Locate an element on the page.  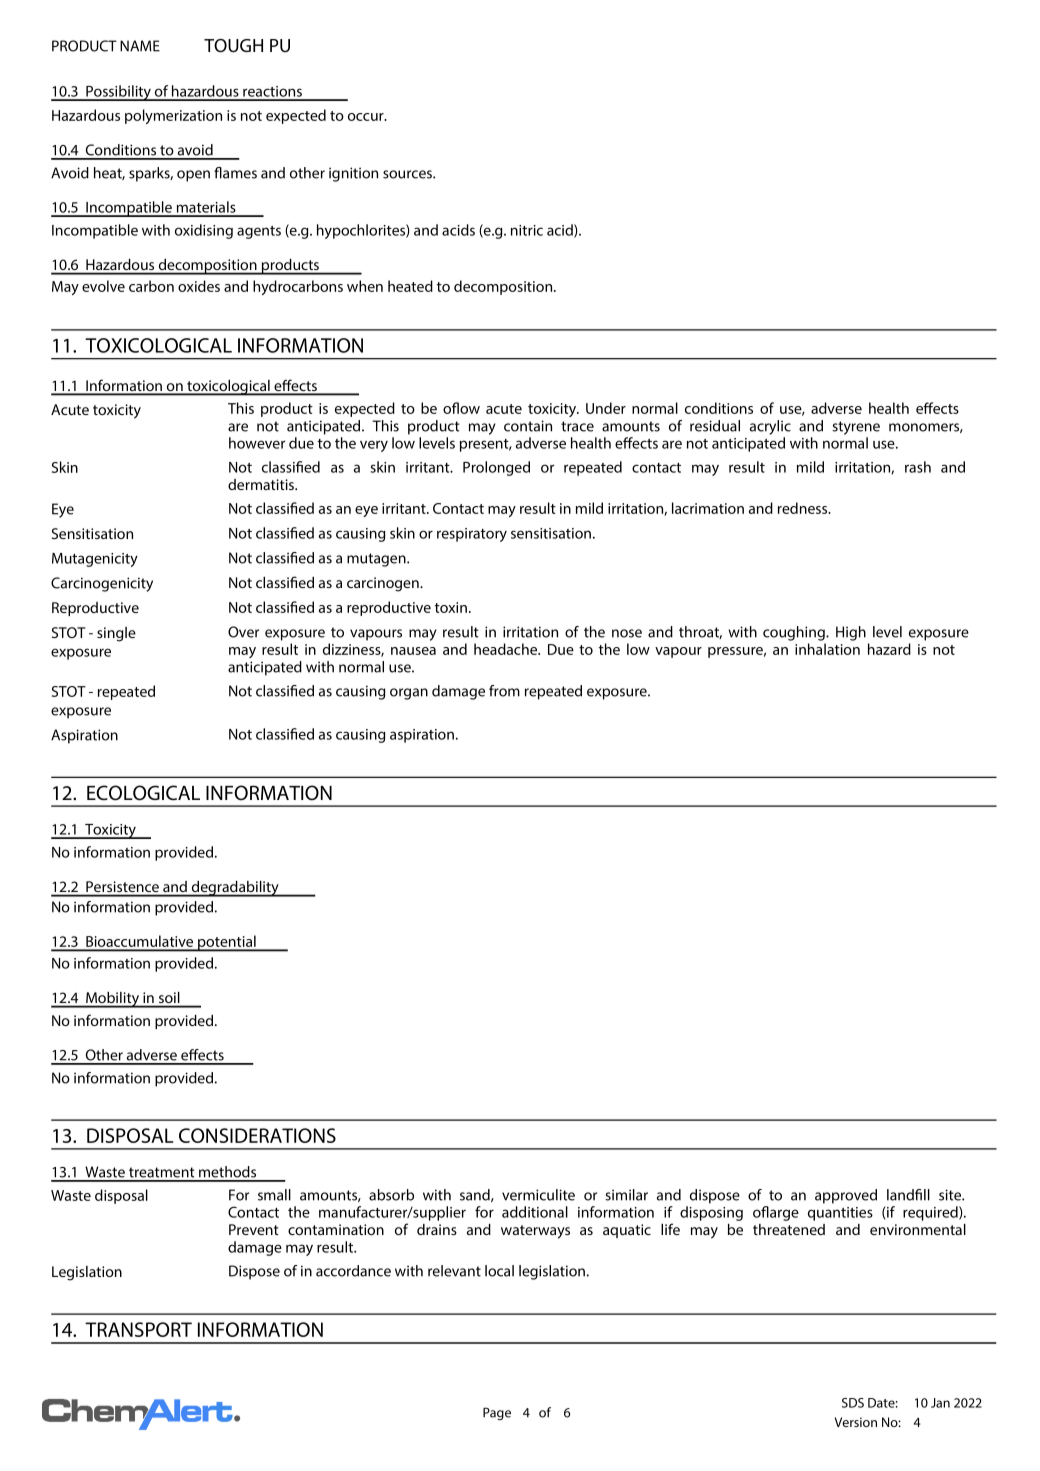
however is located at coordinates (257, 443).
